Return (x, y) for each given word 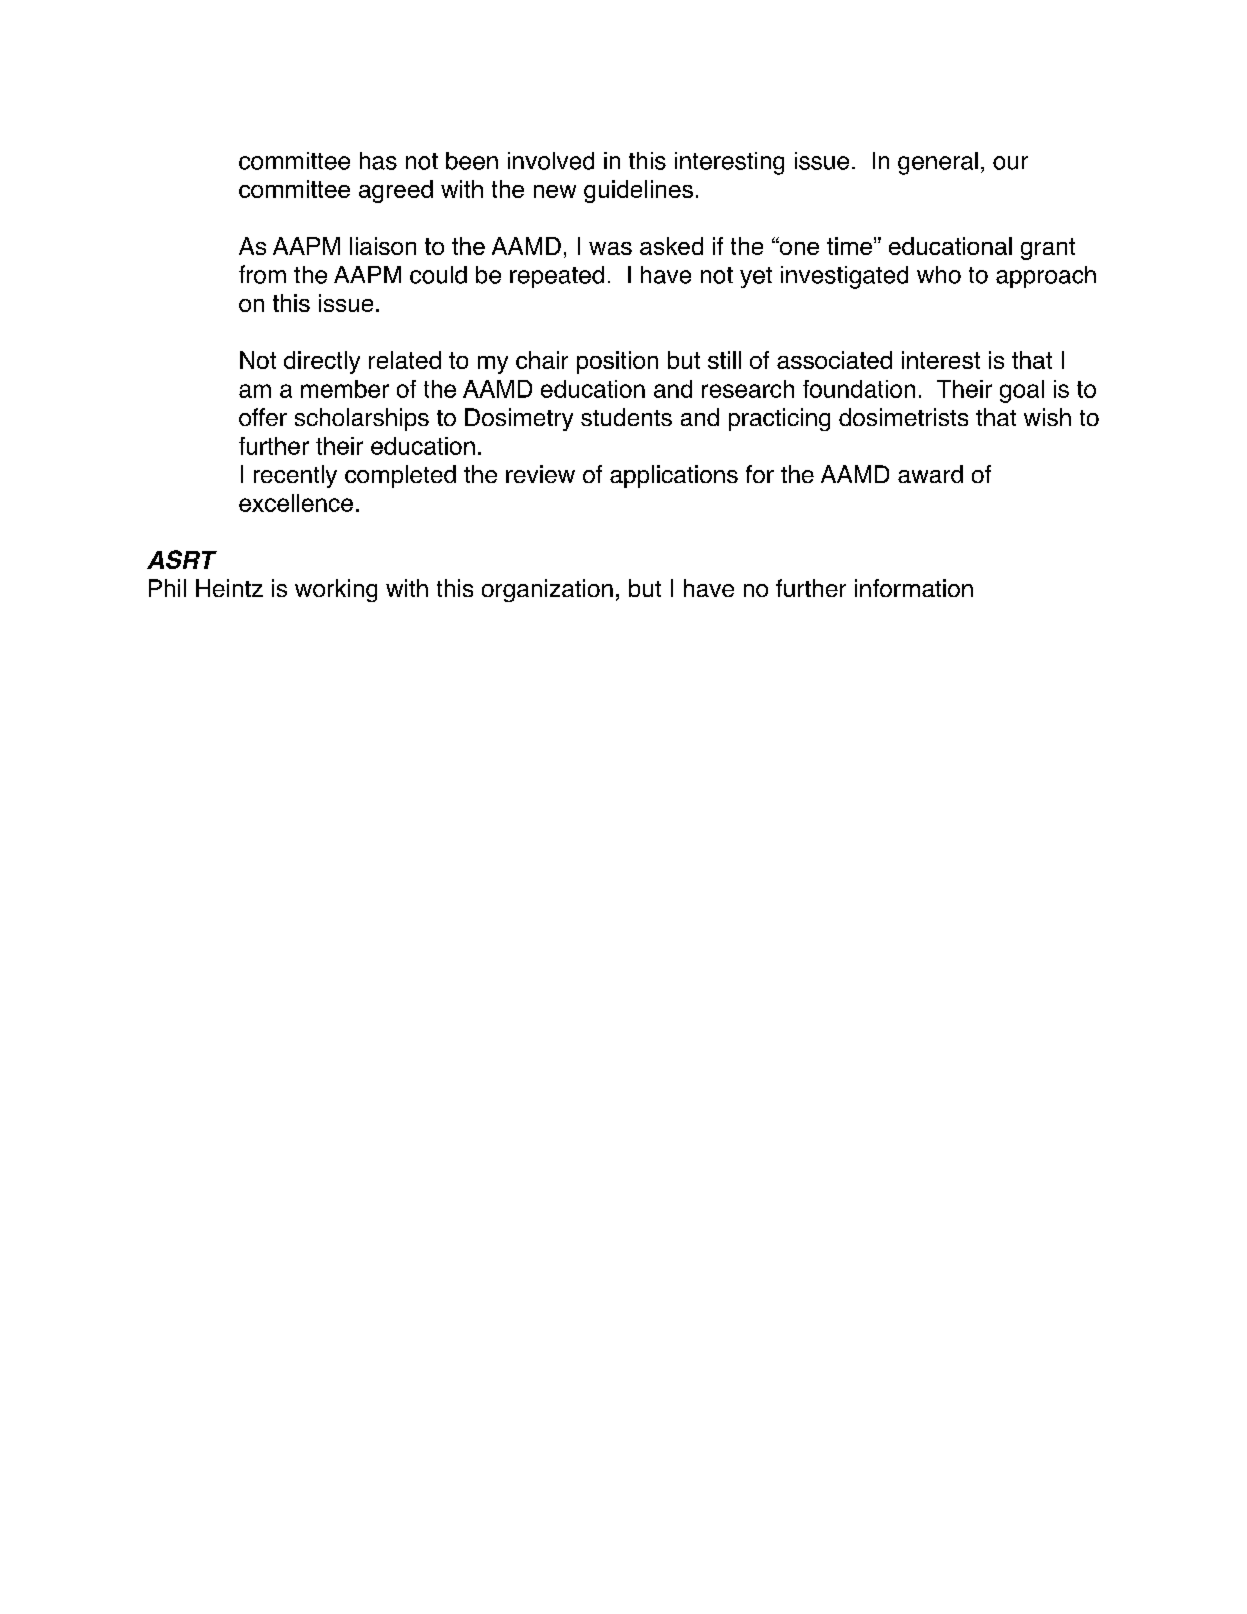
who (939, 275)
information (914, 588)
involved (551, 161)
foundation (859, 389)
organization (547, 590)
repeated (557, 277)
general (938, 163)
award (930, 474)
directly (322, 362)
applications (674, 476)
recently (295, 476)
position (617, 362)
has (378, 161)
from (262, 274)
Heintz (229, 588)
